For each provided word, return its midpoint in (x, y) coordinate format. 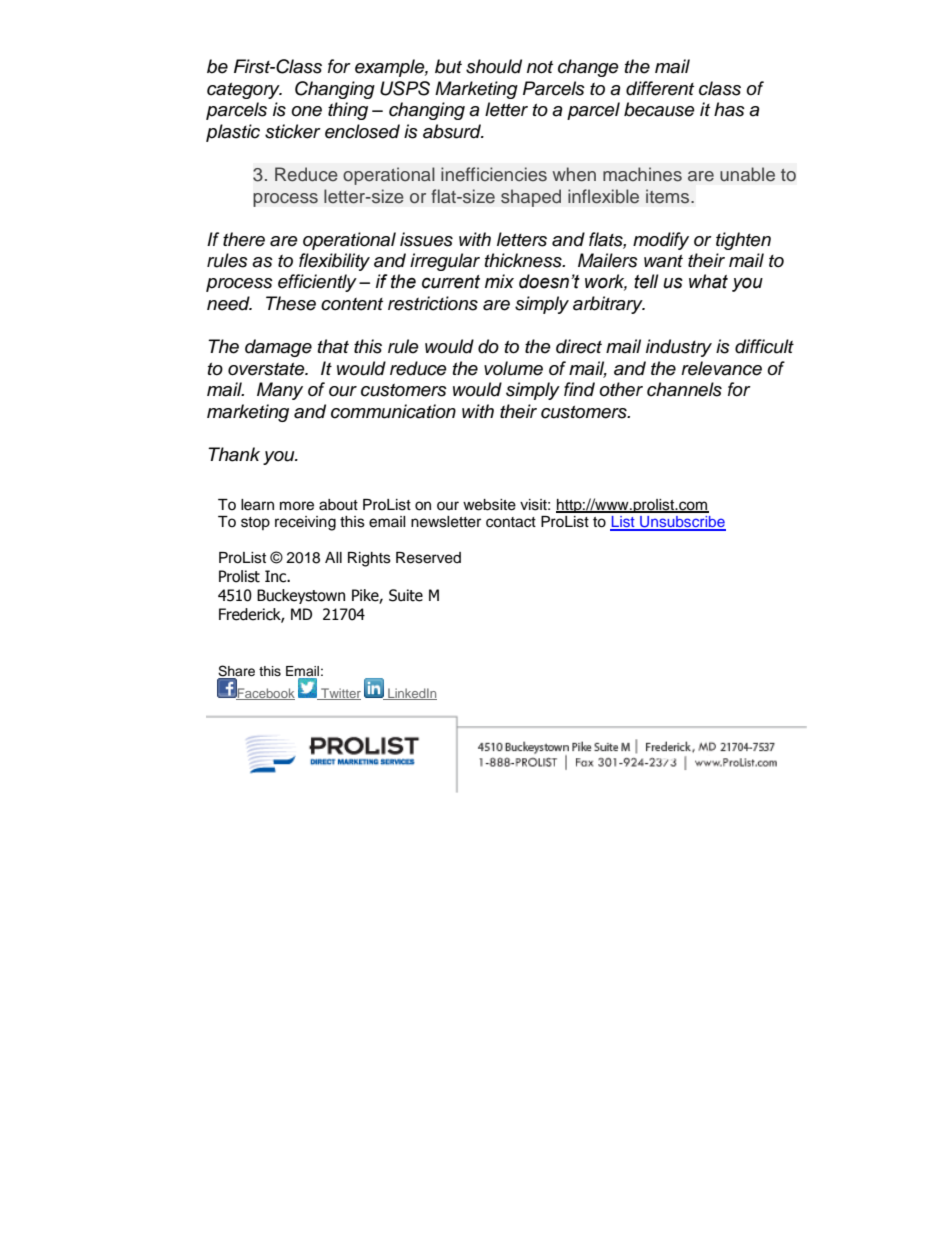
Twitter (340, 694)
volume (513, 368)
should (494, 66)
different (660, 88)
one (306, 111)
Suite (406, 595)
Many (280, 391)
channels (684, 389)
